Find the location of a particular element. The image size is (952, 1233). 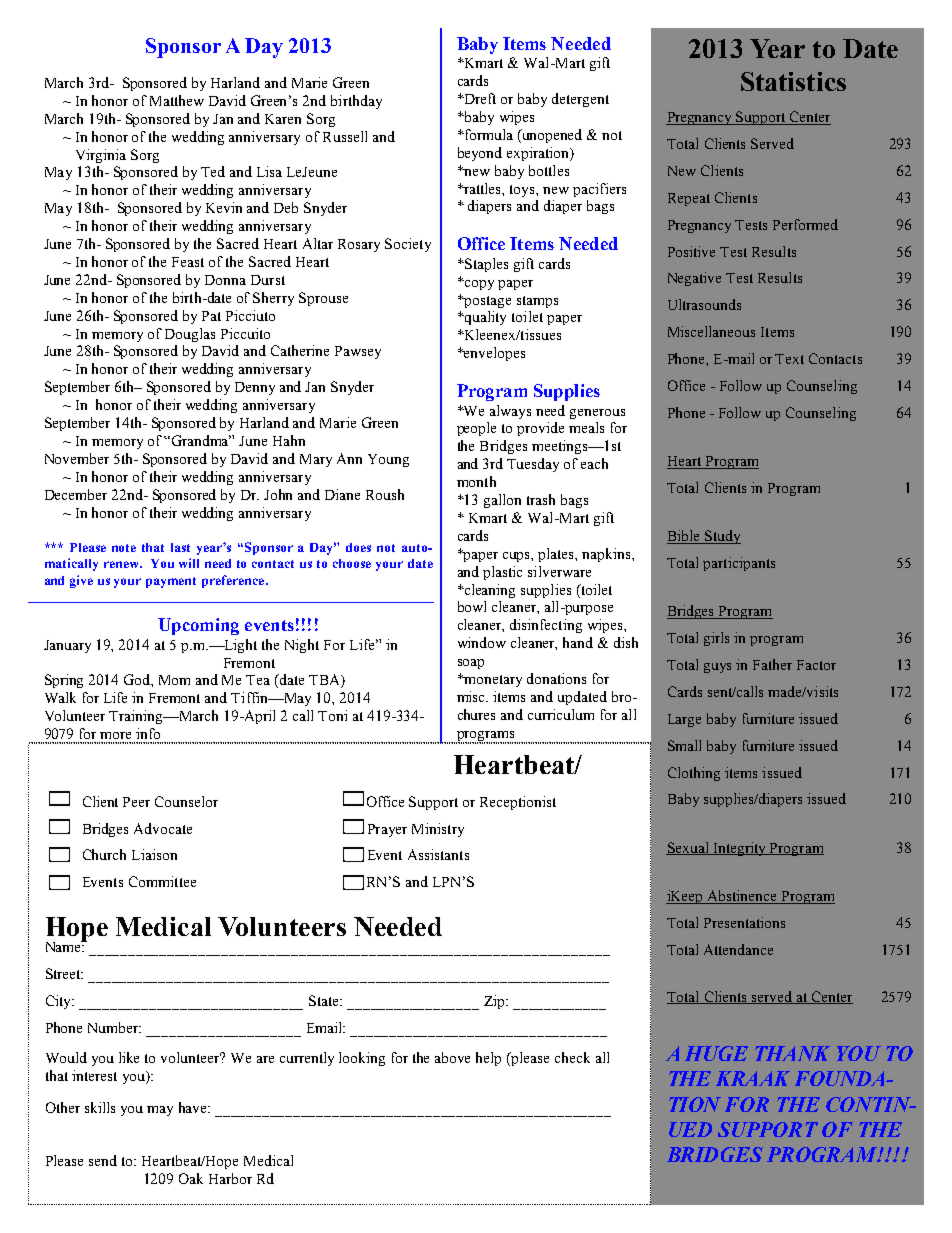

Study is located at coordinates (722, 537).
